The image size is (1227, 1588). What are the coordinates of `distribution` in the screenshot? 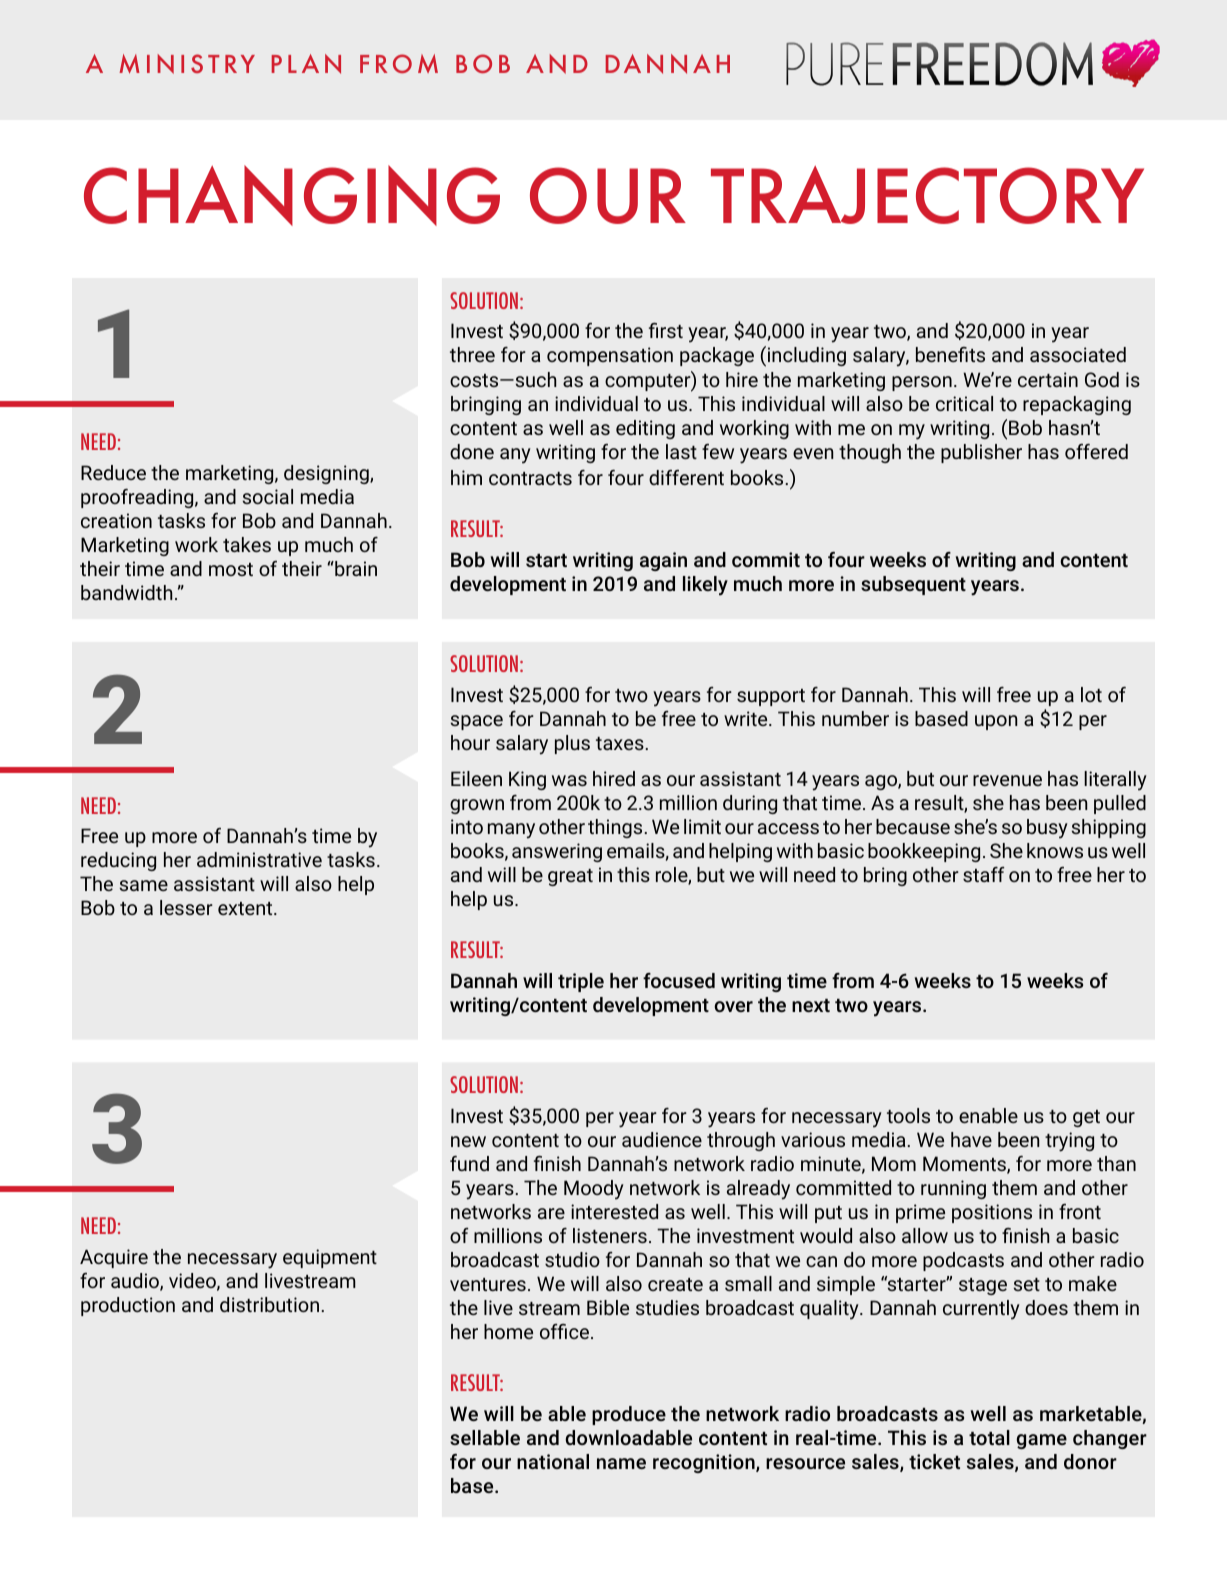 It's located at (269, 1304).
